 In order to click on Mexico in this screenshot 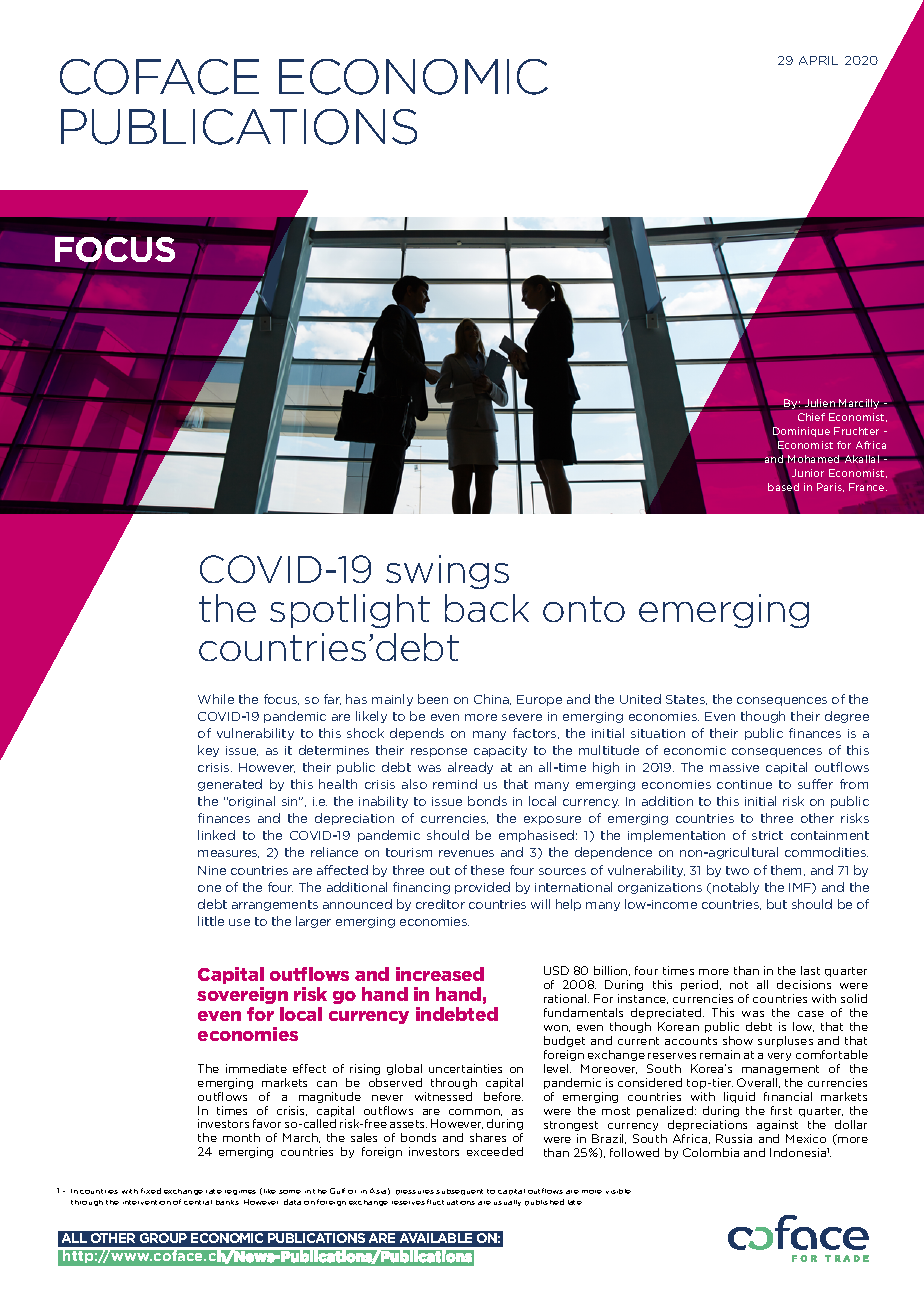, I will do `click(806, 1138)`.
